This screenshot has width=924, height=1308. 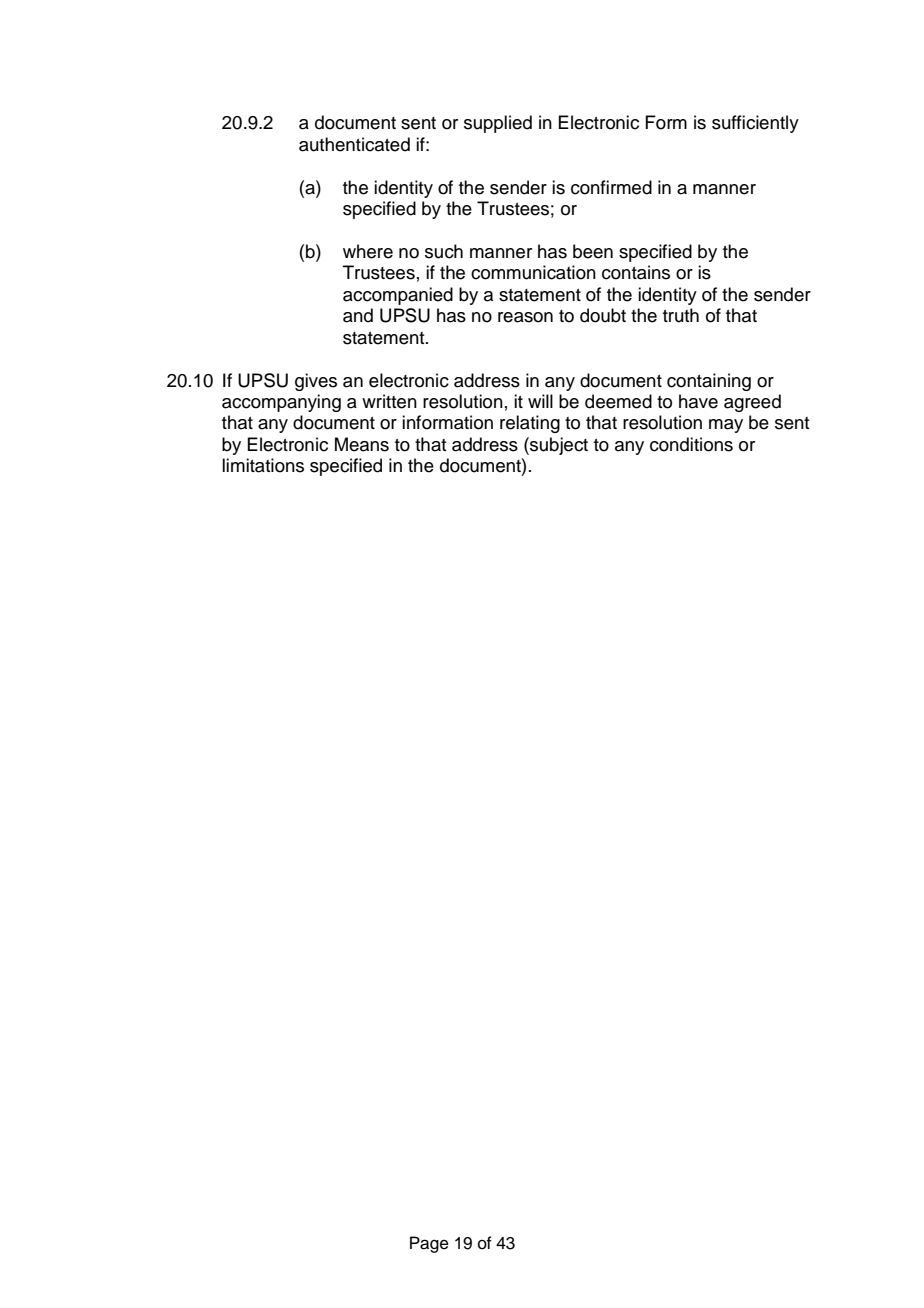 I want to click on conditions, so click(x=691, y=444).
